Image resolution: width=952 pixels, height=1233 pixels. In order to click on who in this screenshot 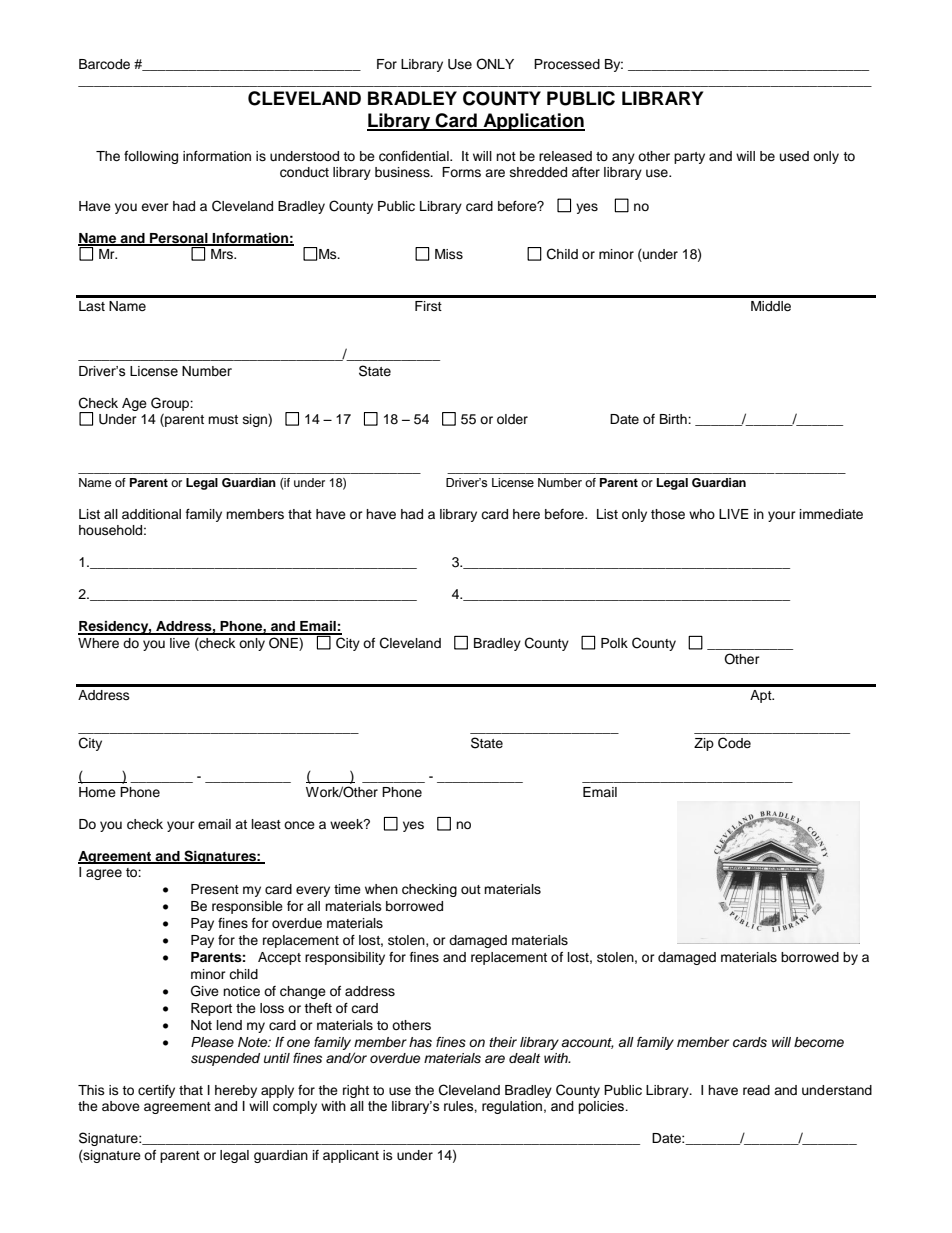, I will do `click(702, 514)`.
